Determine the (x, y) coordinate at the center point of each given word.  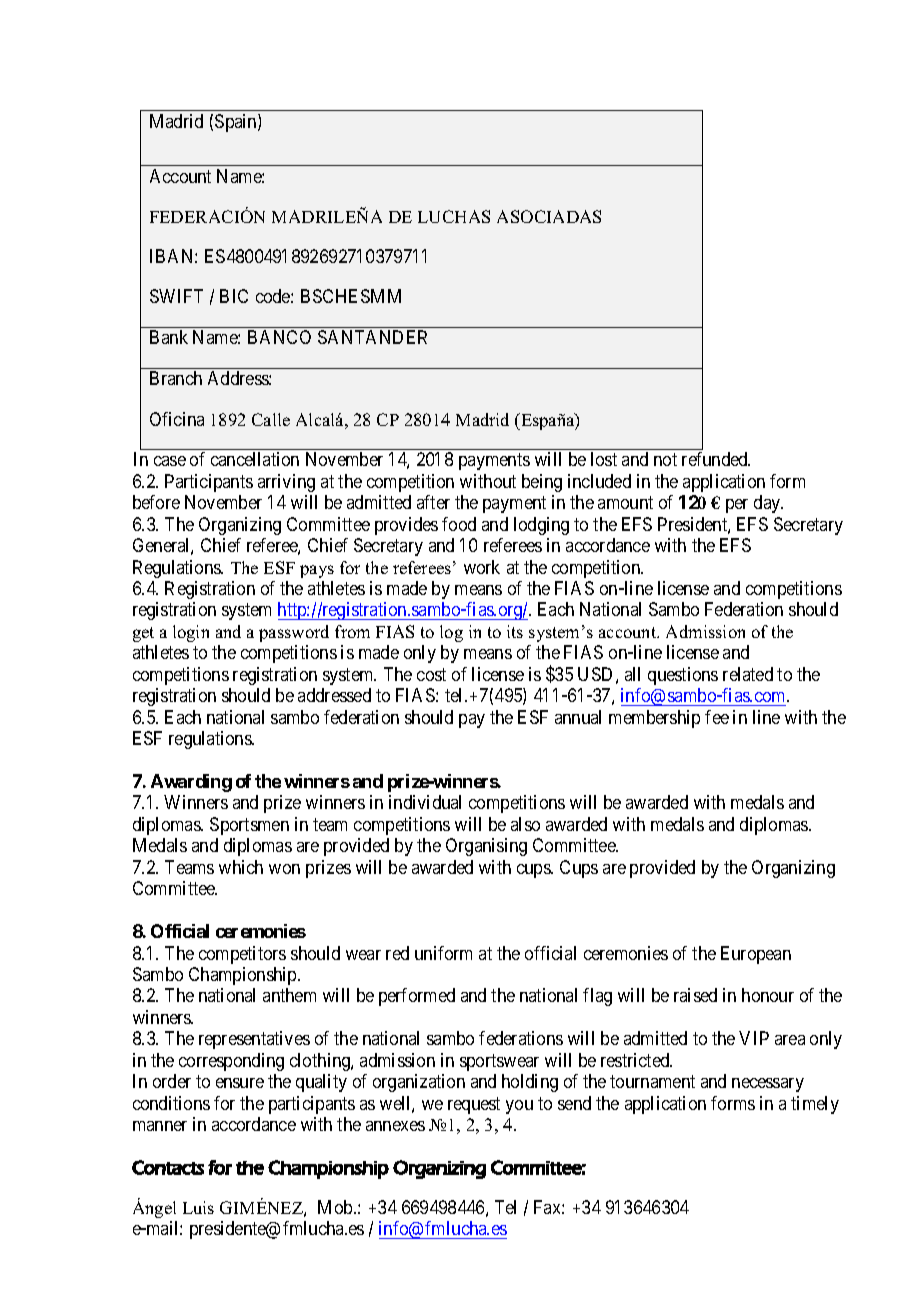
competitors (242, 955)
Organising (486, 847)
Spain (237, 123)
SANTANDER (372, 337)
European (756, 955)
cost (431, 674)
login (191, 633)
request (474, 1105)
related (748, 674)
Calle (271, 419)
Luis (198, 1207)
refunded (716, 459)
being (542, 483)
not (665, 460)
